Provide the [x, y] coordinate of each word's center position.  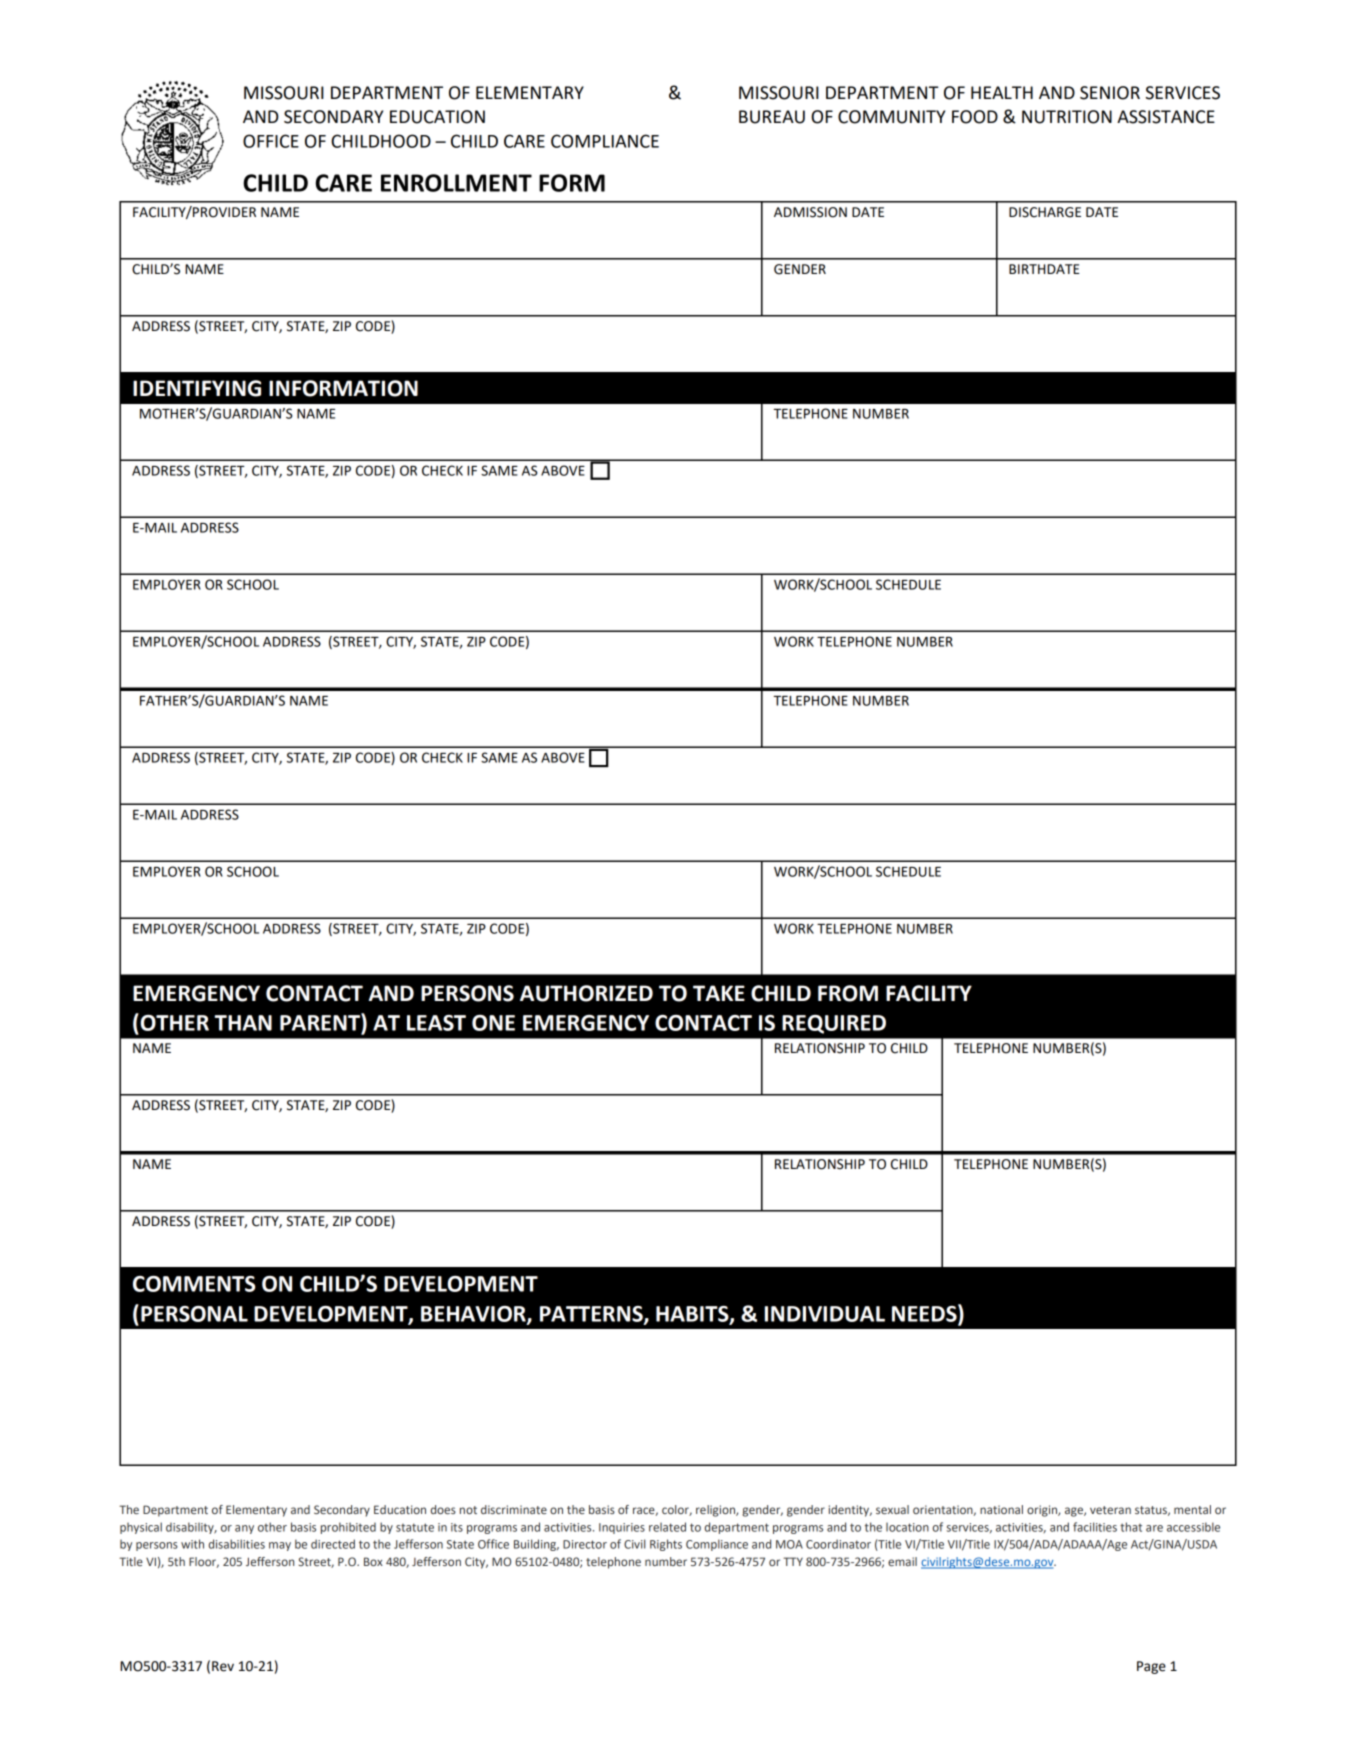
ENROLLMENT [456, 183]
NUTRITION [1067, 117]
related [667, 1527]
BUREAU [772, 117]
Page [1151, 1667]
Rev [223, 1666]
